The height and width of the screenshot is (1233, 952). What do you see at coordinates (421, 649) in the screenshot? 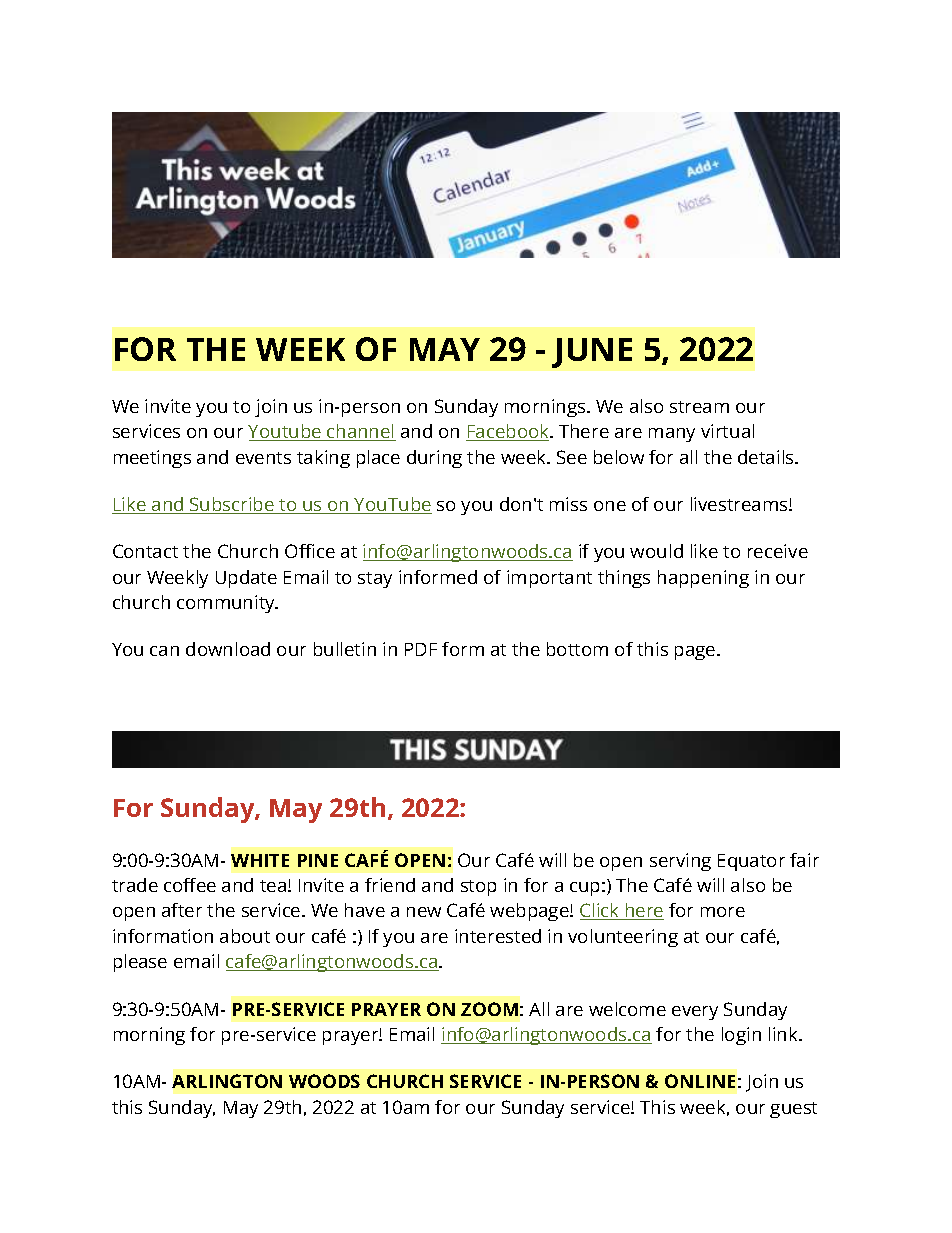
I see `PDF` at bounding box center [421, 649].
